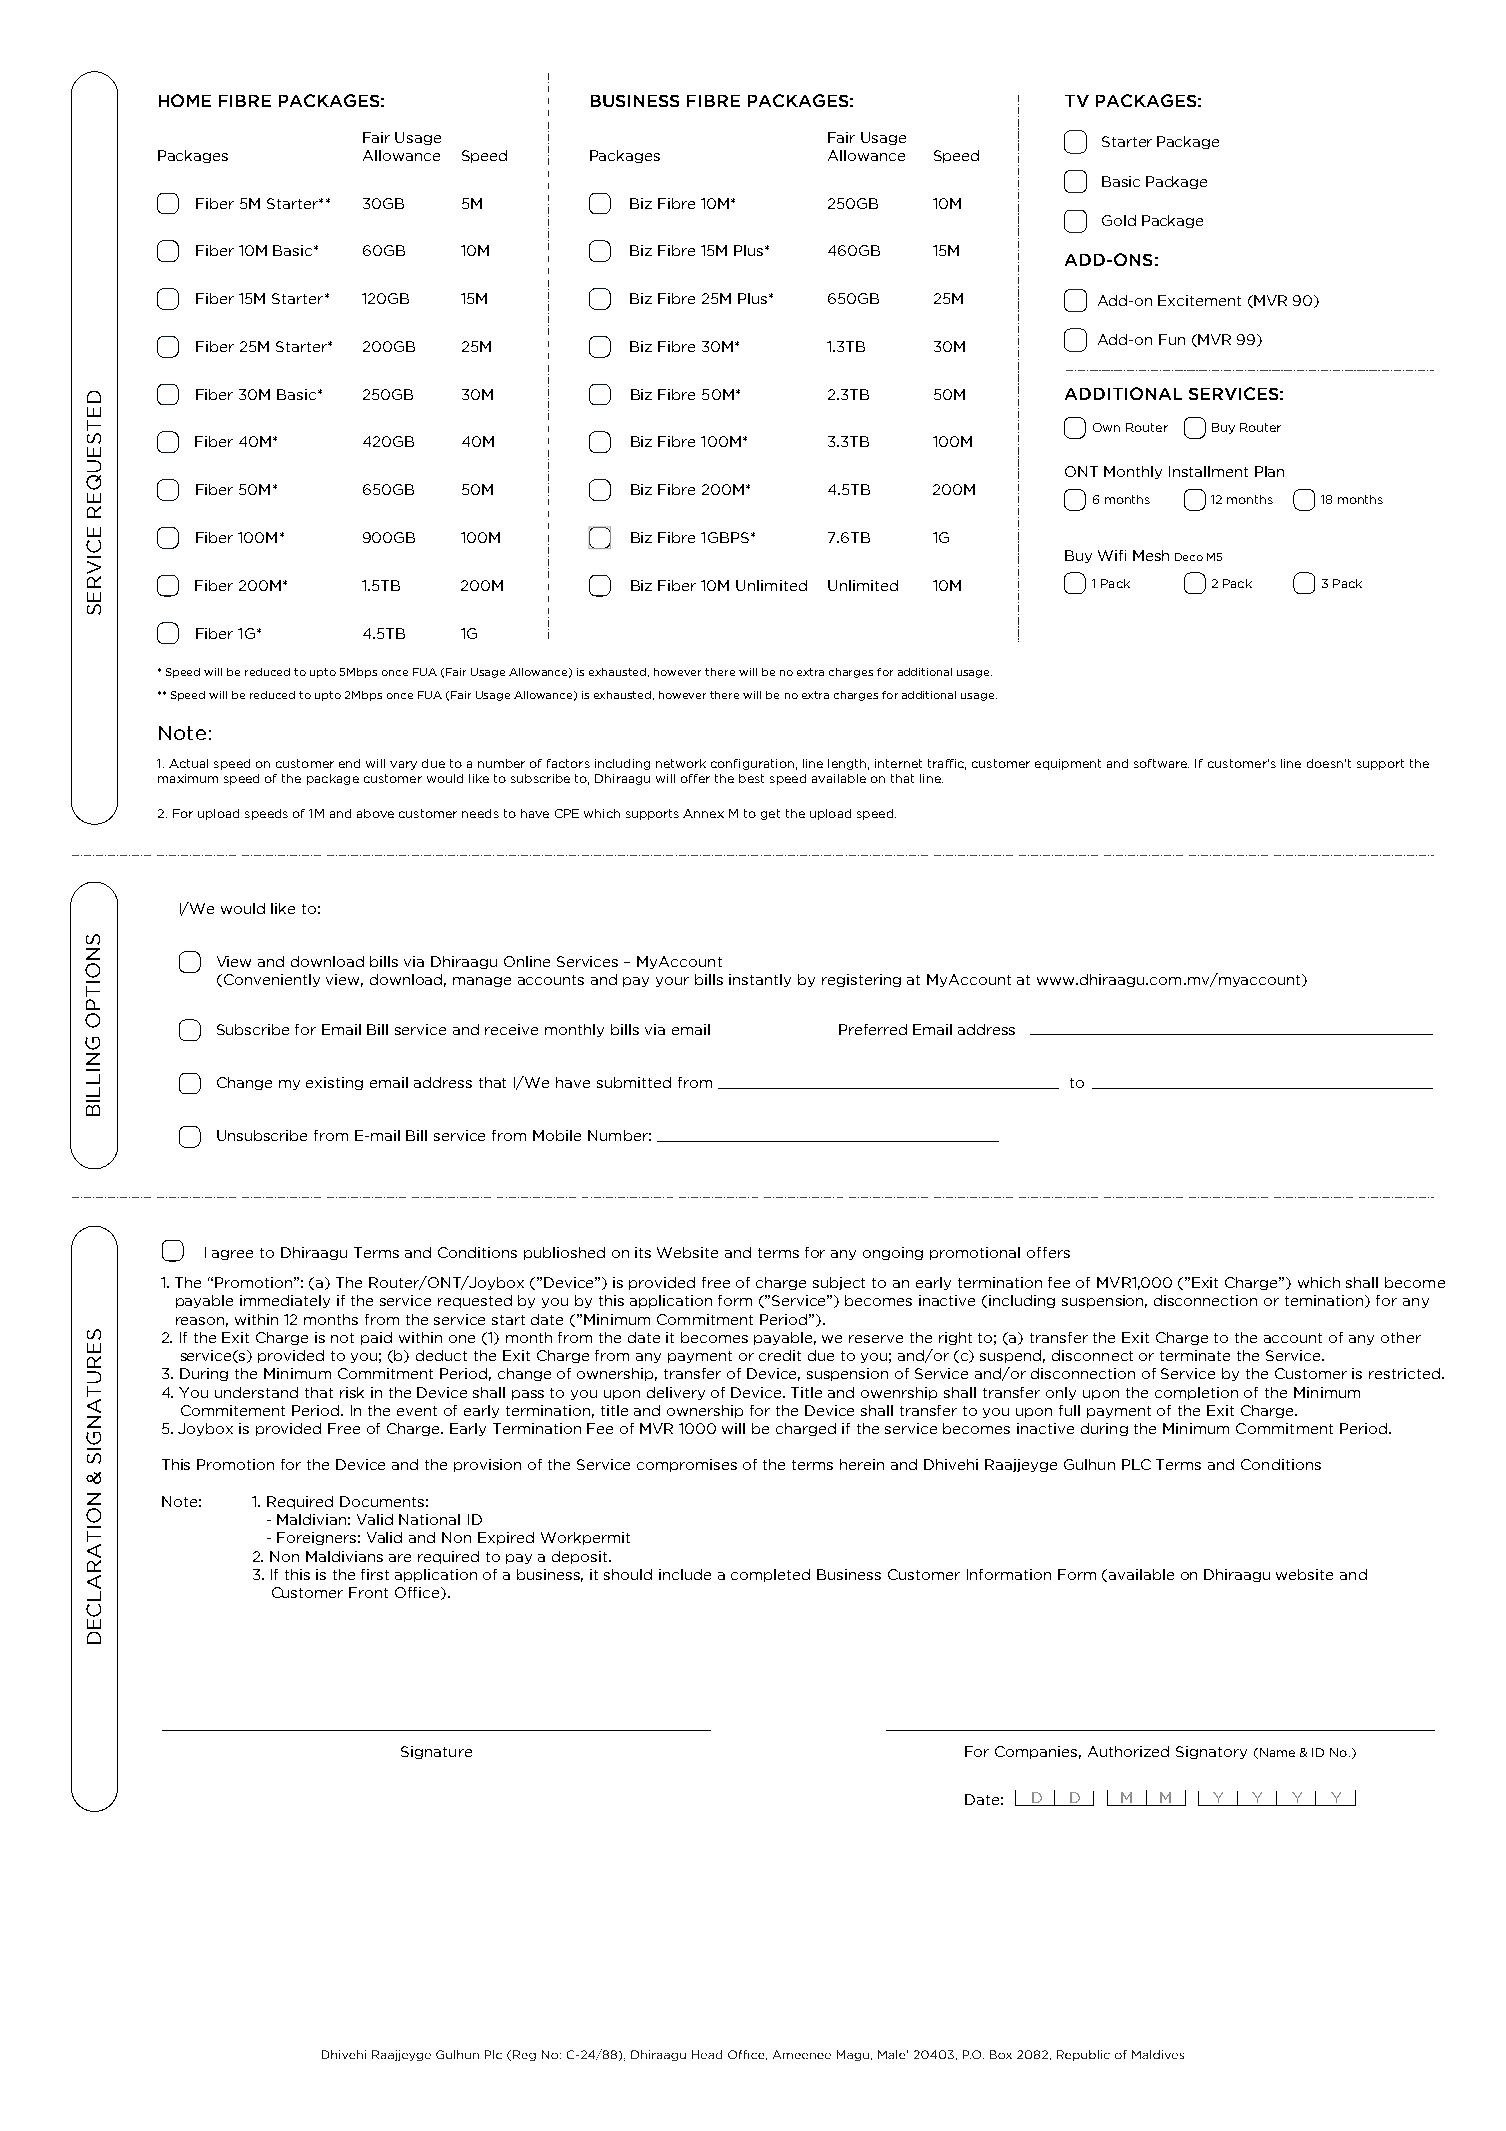  I want to click on Excitement, so click(1199, 300).
